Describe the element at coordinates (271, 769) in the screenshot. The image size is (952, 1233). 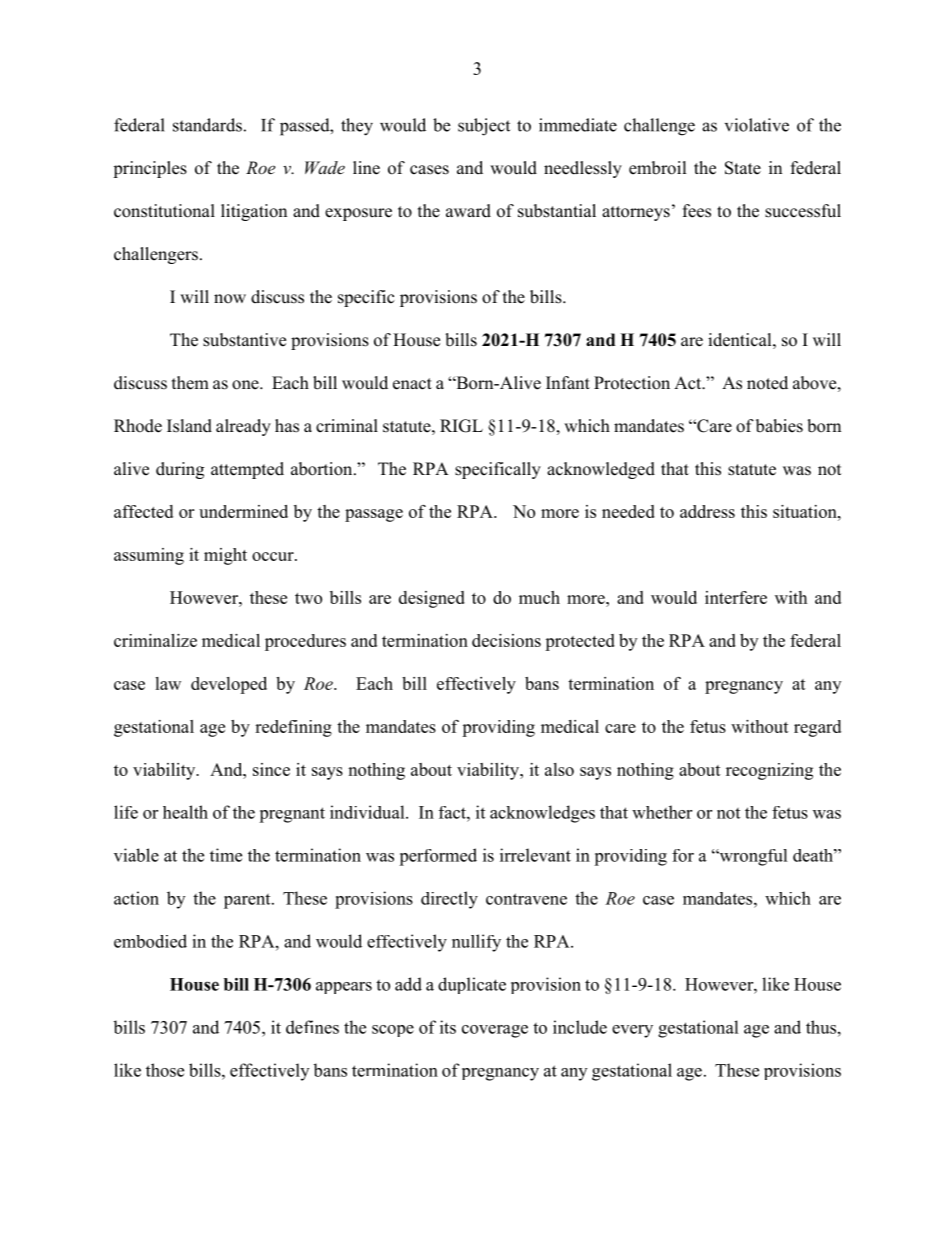
I see `since` at that location.
